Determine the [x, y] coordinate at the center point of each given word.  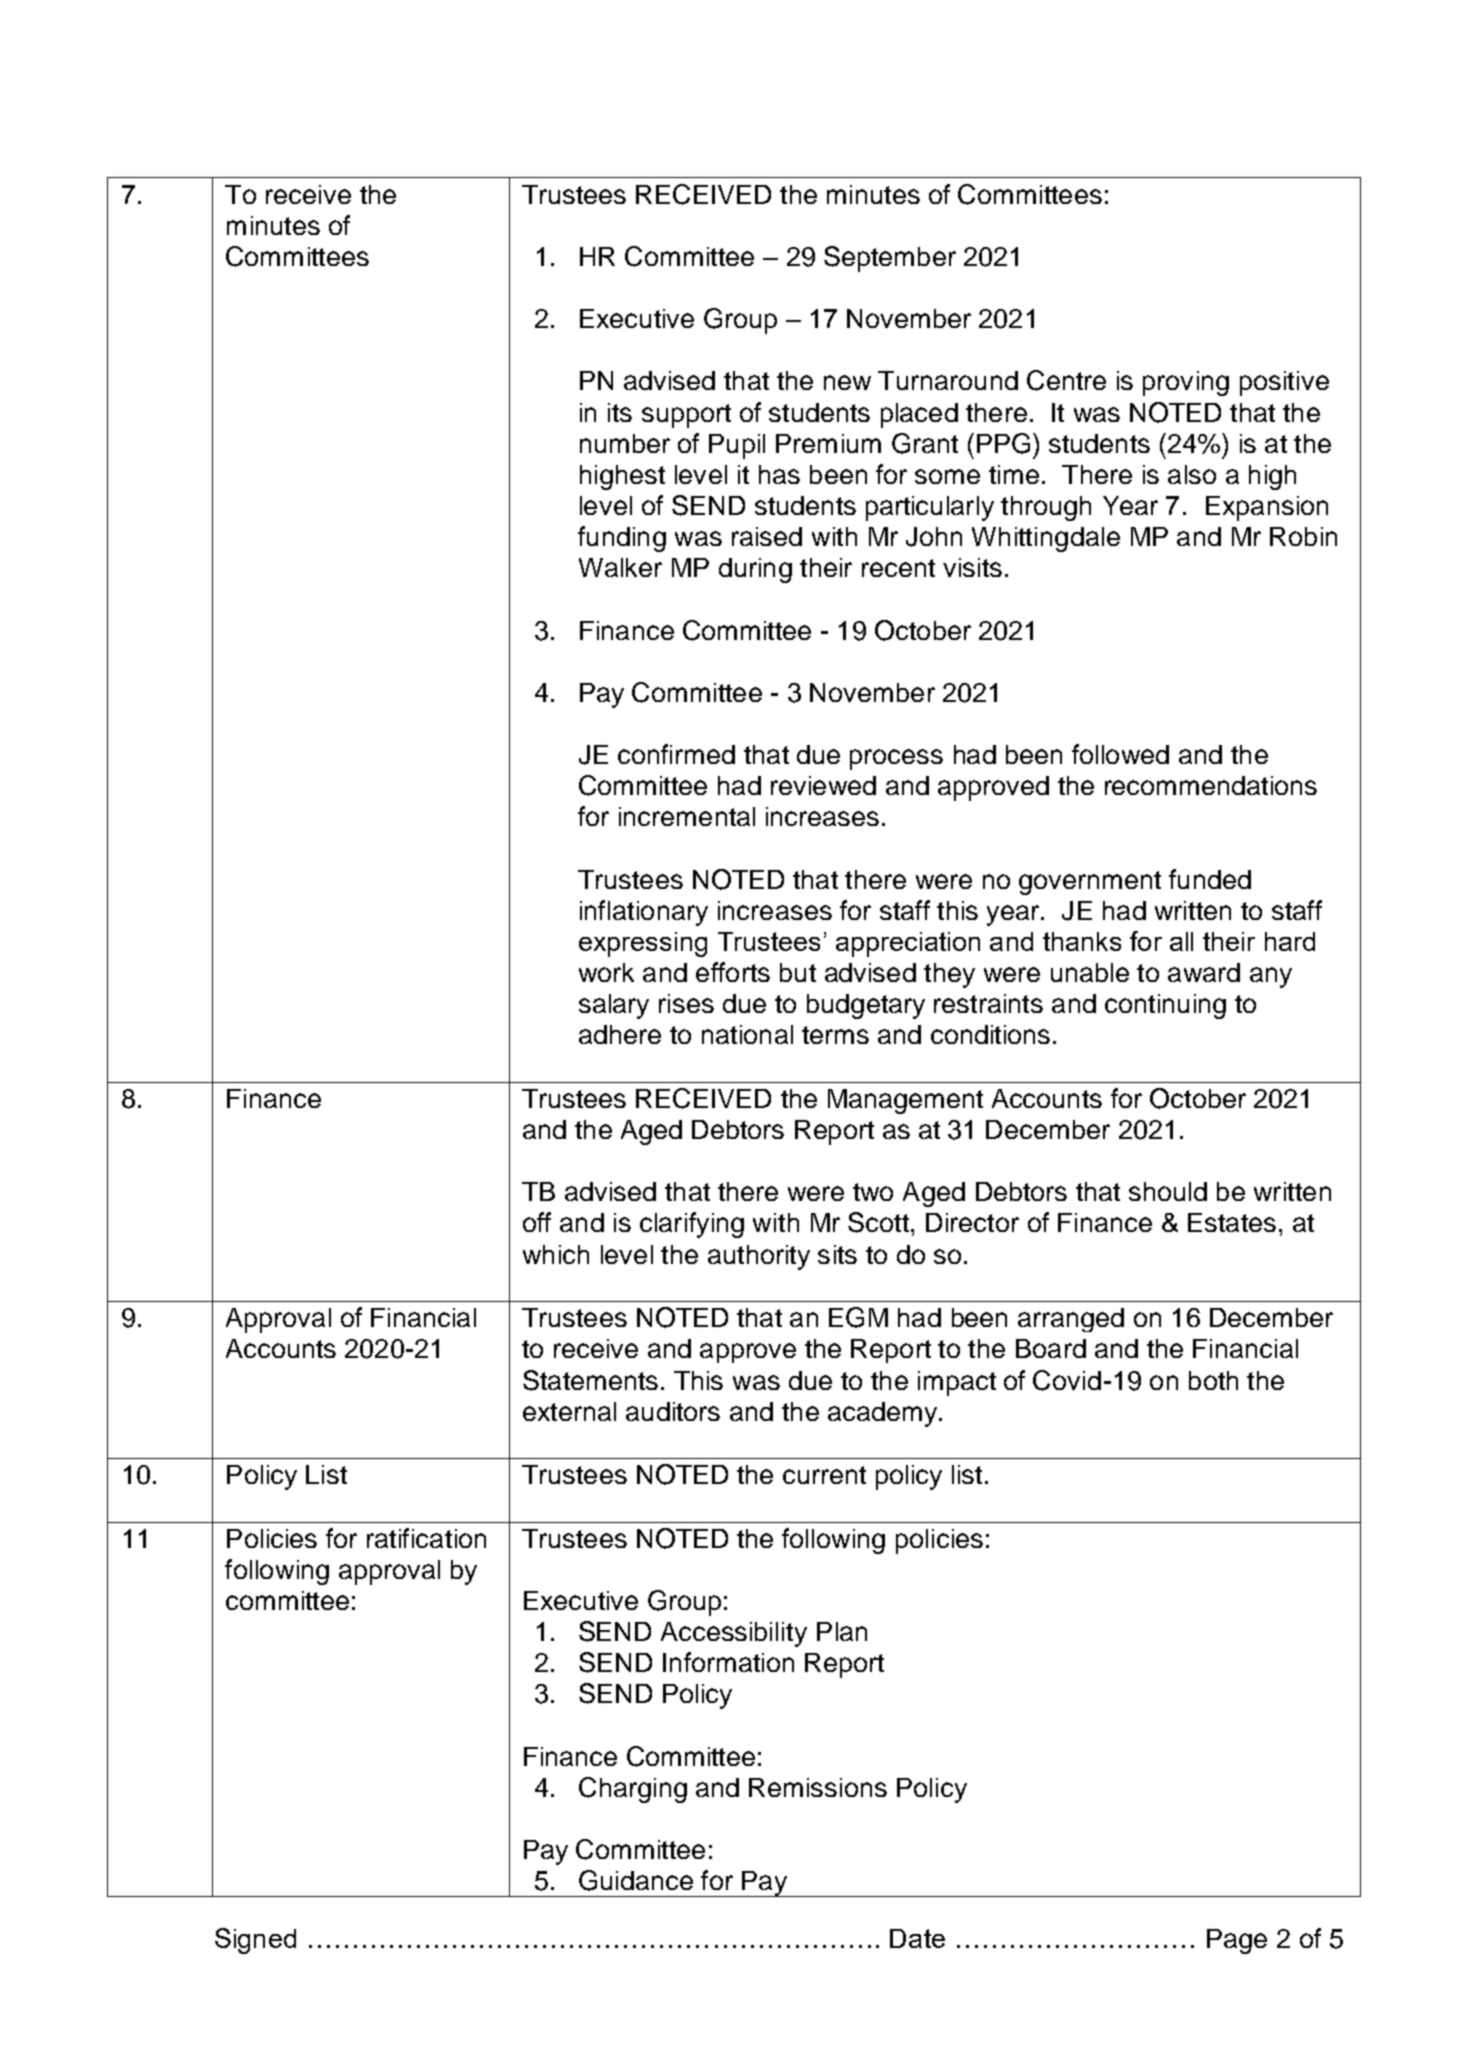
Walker [620, 567]
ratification [426, 1538]
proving [1186, 383]
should [1168, 1191]
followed [1120, 754]
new [847, 382]
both [1213, 1380]
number [625, 443]
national [747, 1034]
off [537, 1222]
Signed [255, 1941]
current [824, 1475]
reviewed [823, 785]
